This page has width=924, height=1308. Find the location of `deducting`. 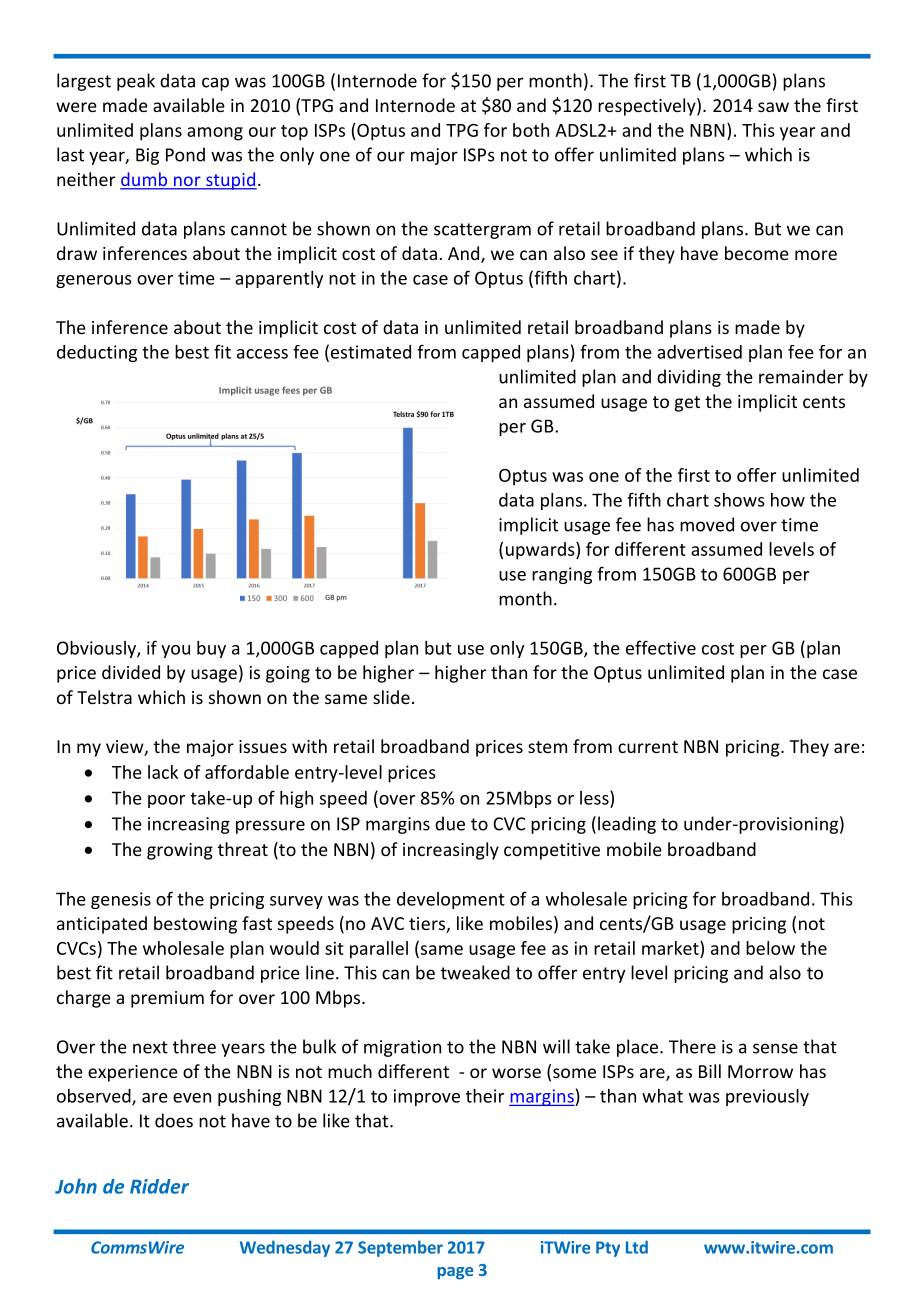

deducting is located at coordinates (97, 353).
